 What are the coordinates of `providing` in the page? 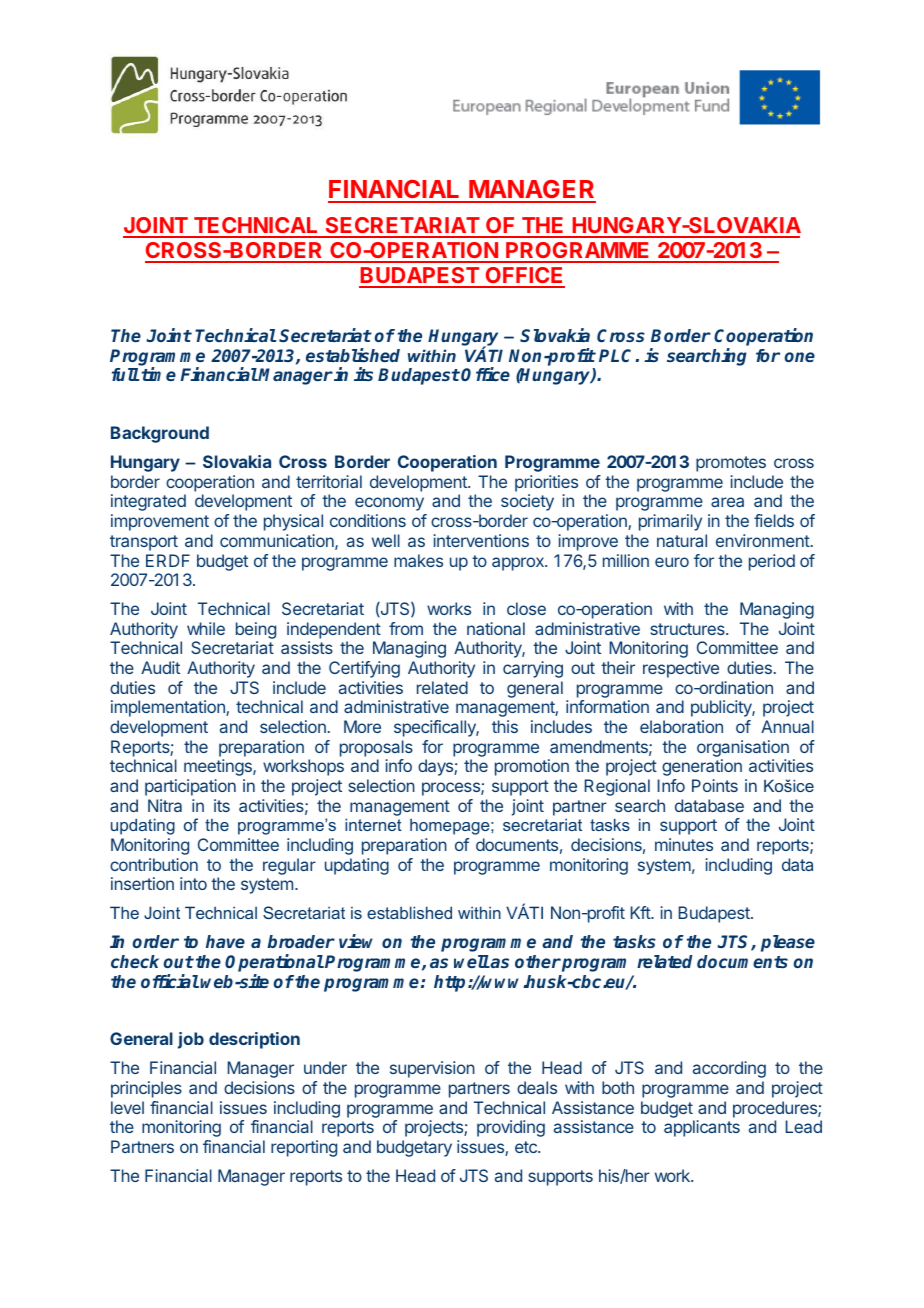 It's located at (511, 1128).
